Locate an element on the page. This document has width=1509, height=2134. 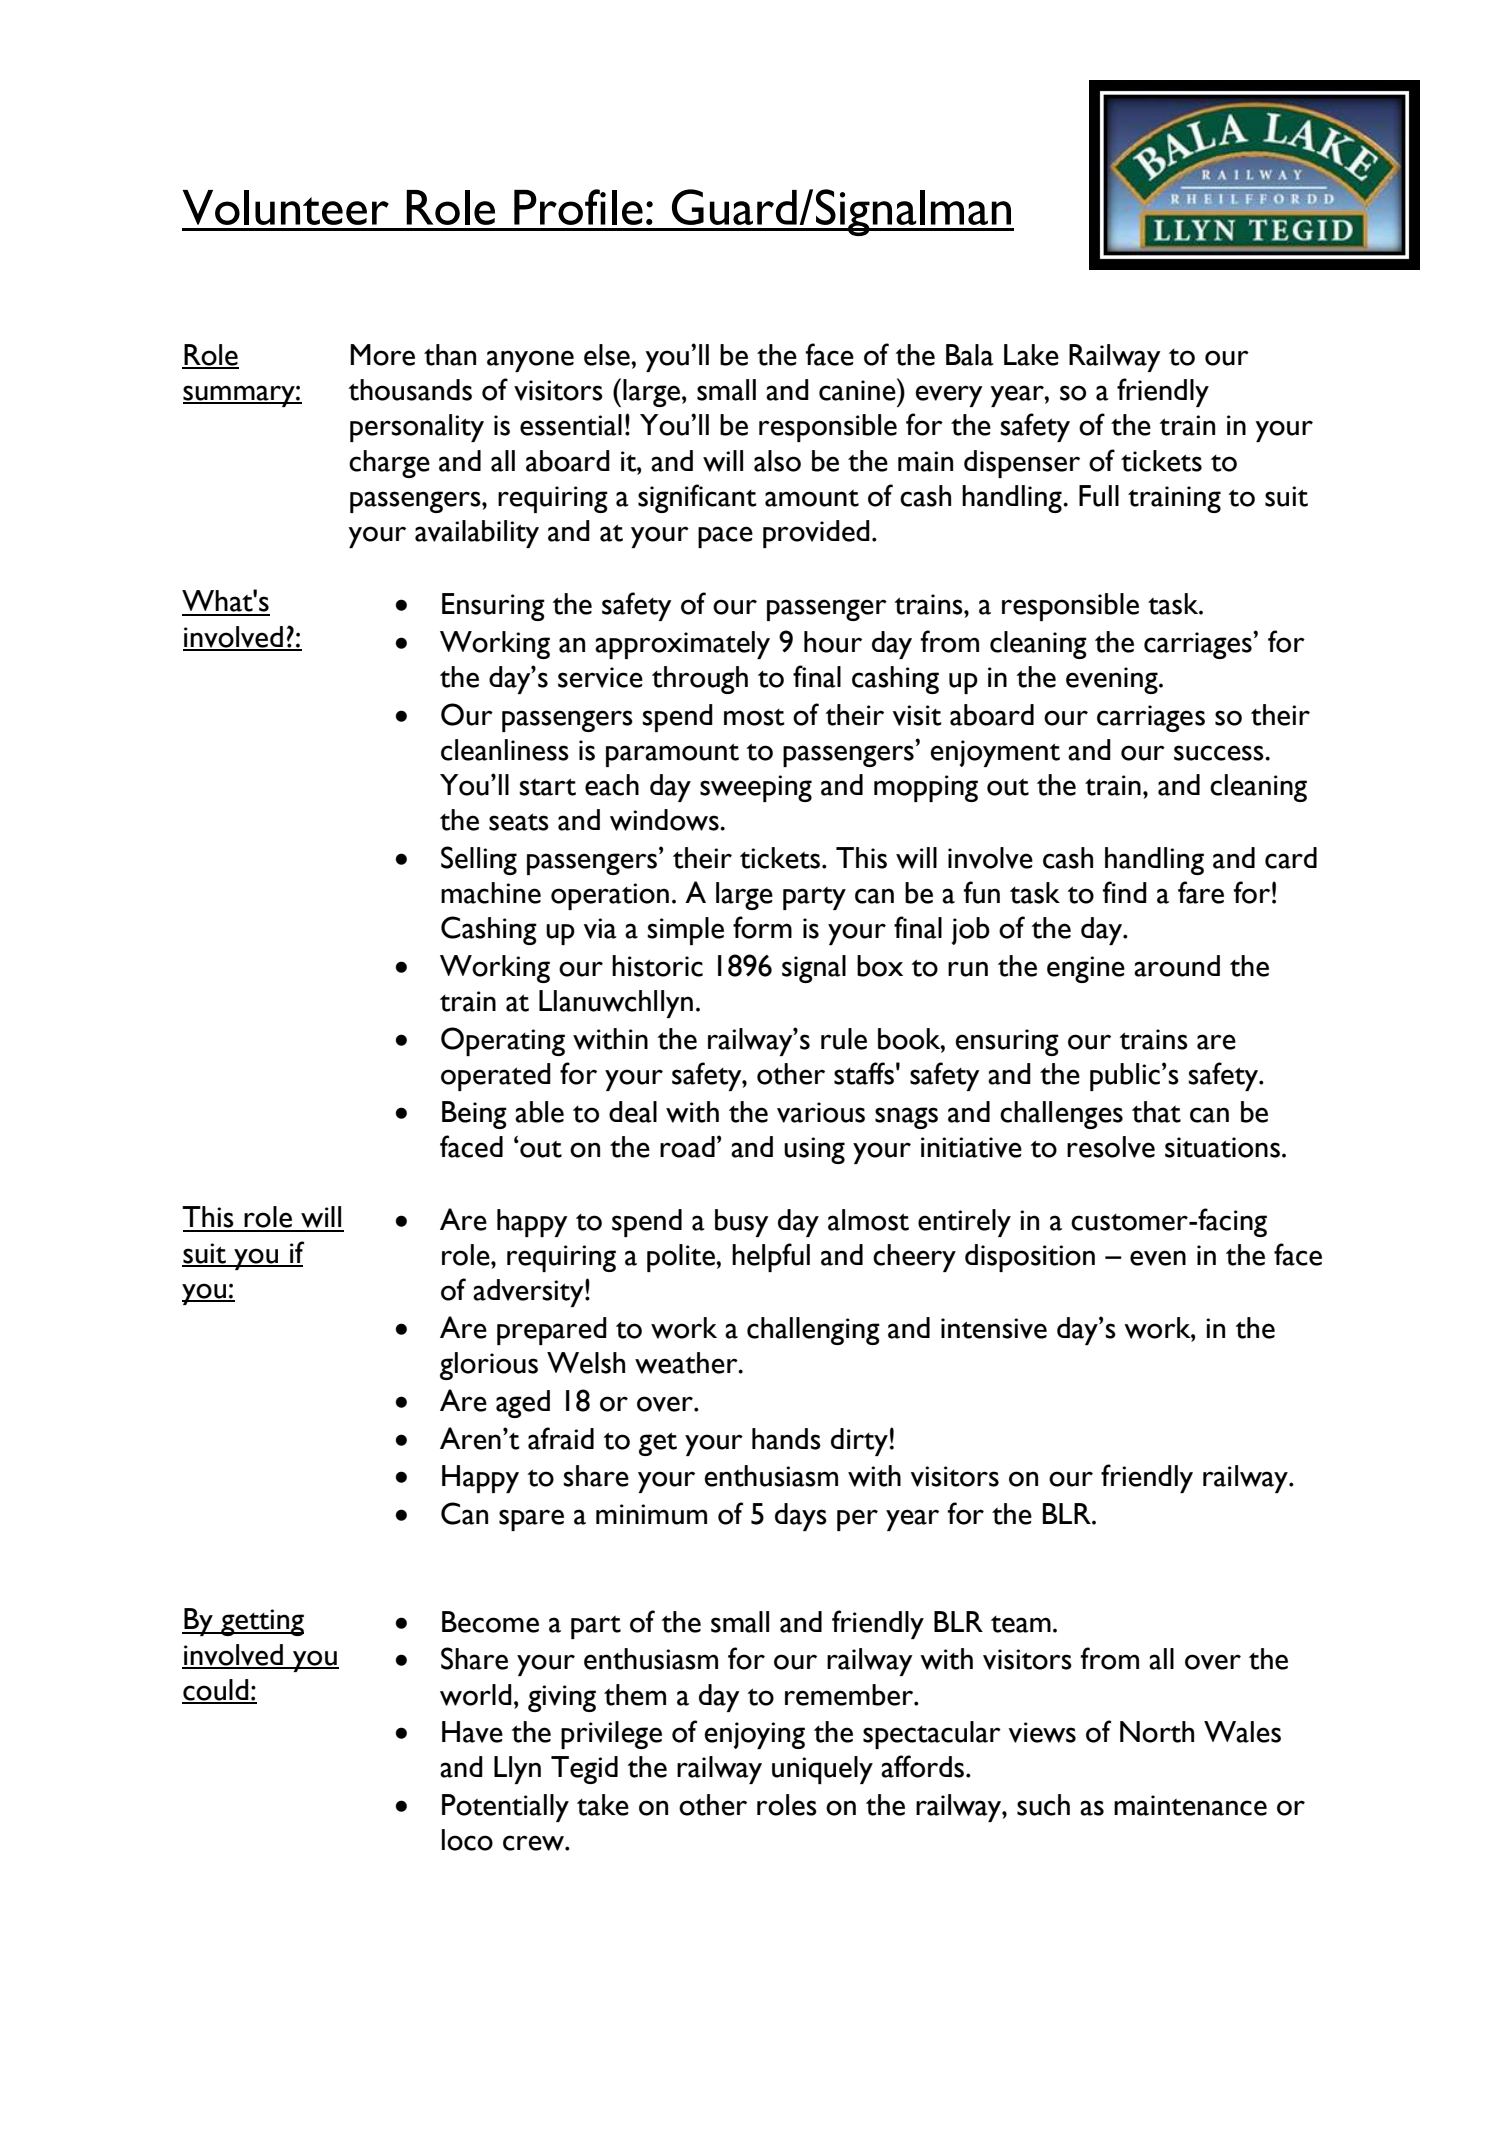
success is located at coordinates (1220, 753).
